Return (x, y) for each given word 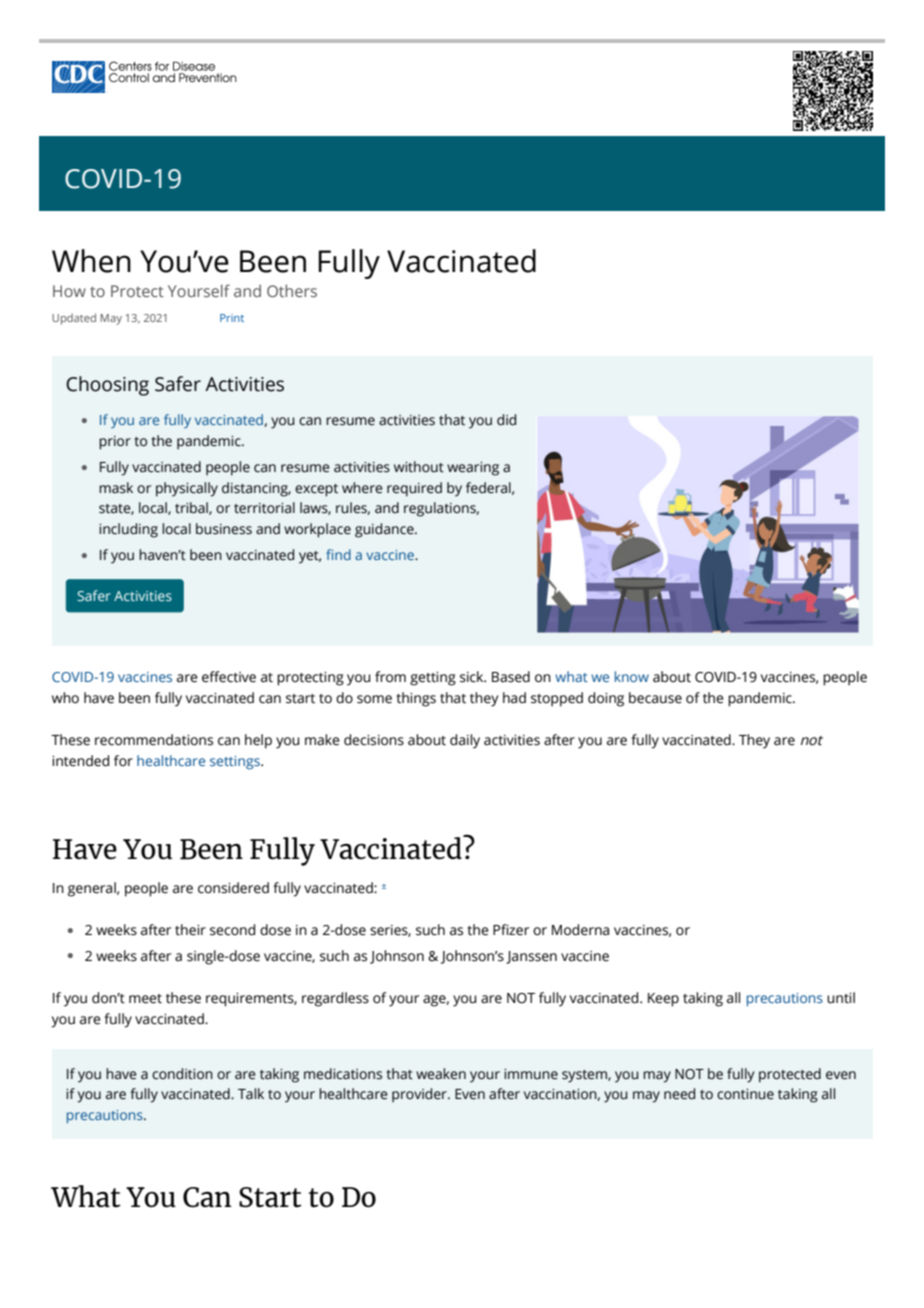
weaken (441, 1074)
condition (182, 1074)
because (655, 698)
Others (292, 290)
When (91, 261)
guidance (385, 530)
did (506, 420)
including (128, 530)
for (123, 760)
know (632, 676)
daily (465, 741)
